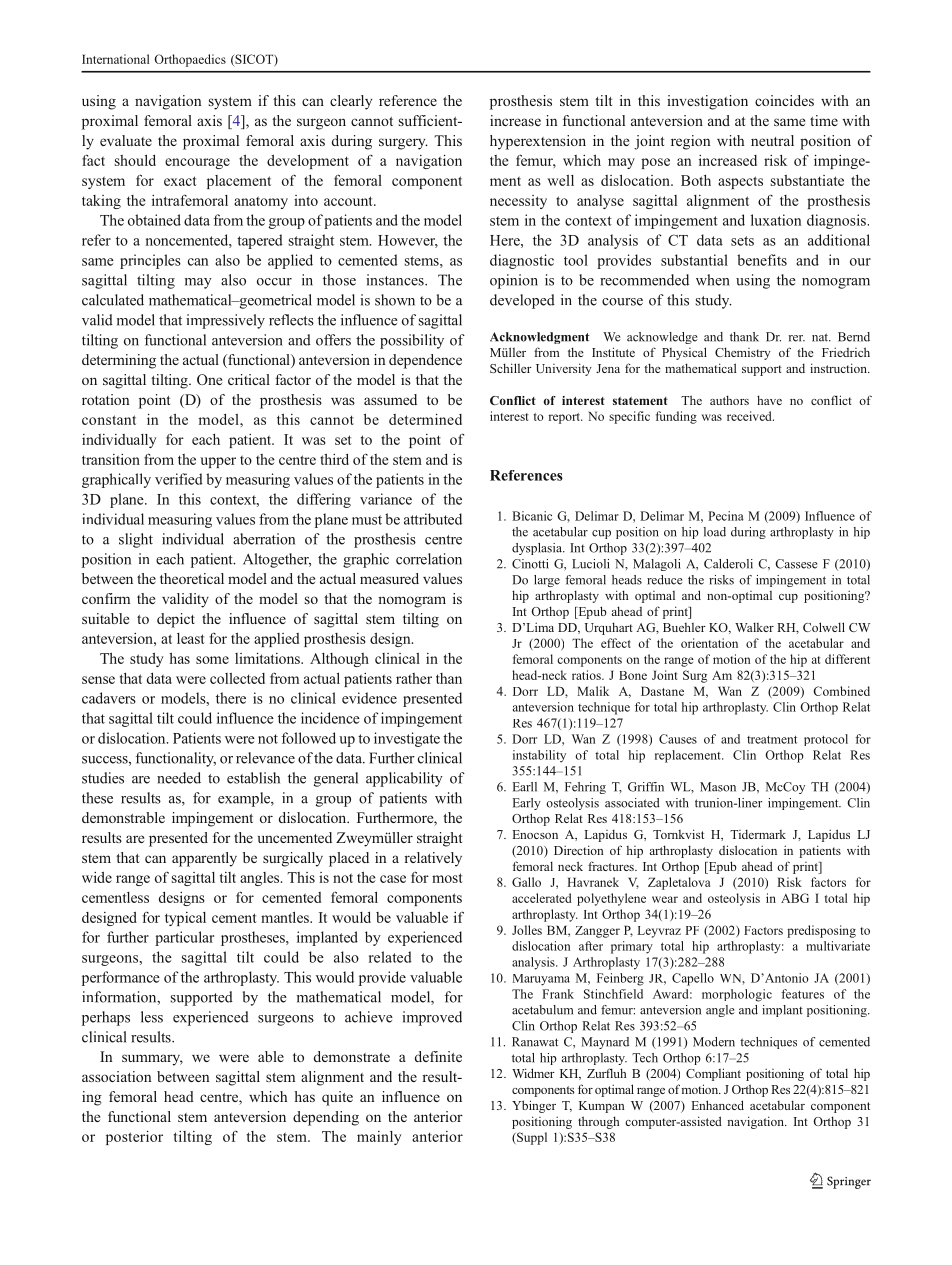  Describe the element at coordinates (531, 1138) in the screenshot. I see `Suppl` at that location.
